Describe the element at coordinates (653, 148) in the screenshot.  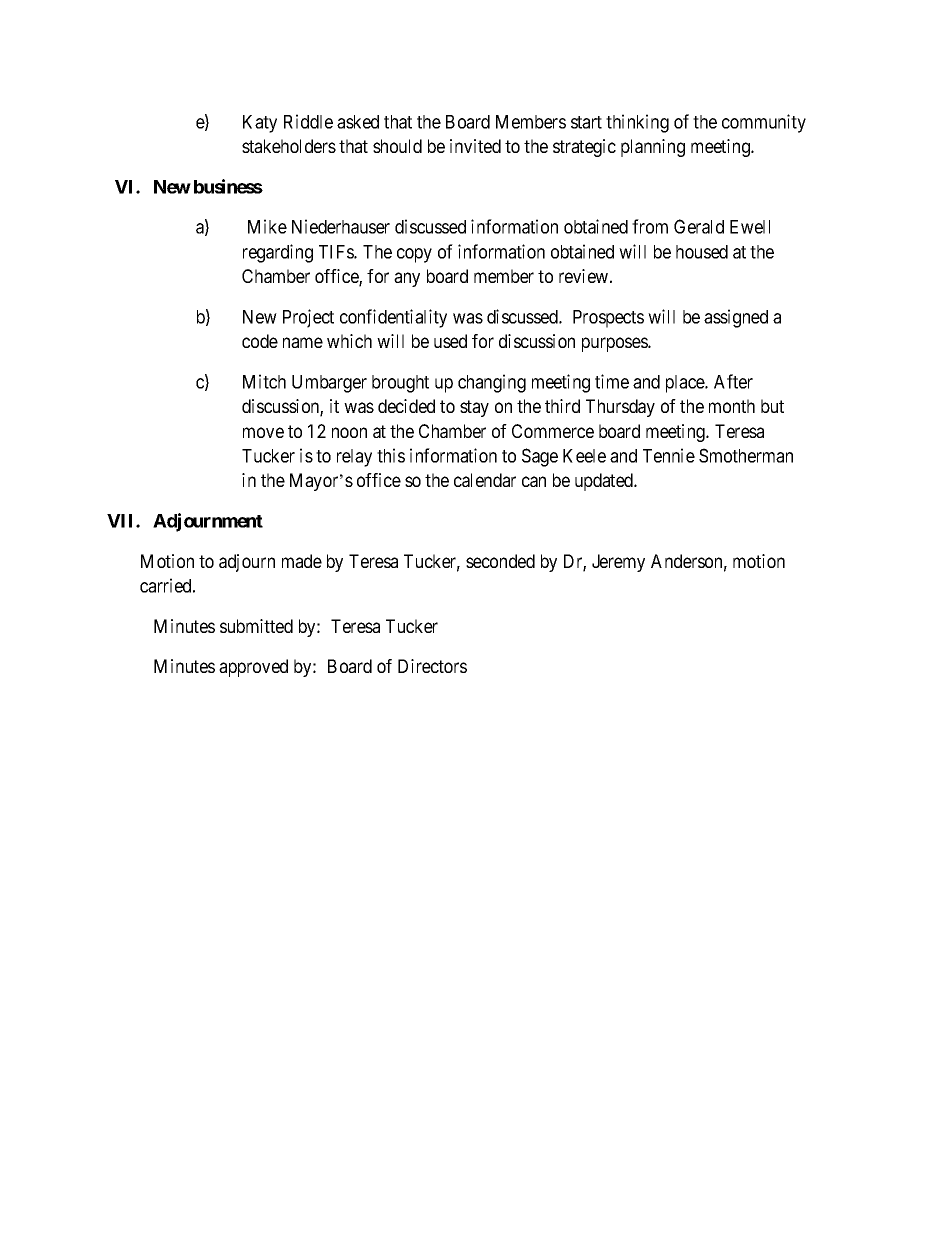
I see `planning` at that location.
